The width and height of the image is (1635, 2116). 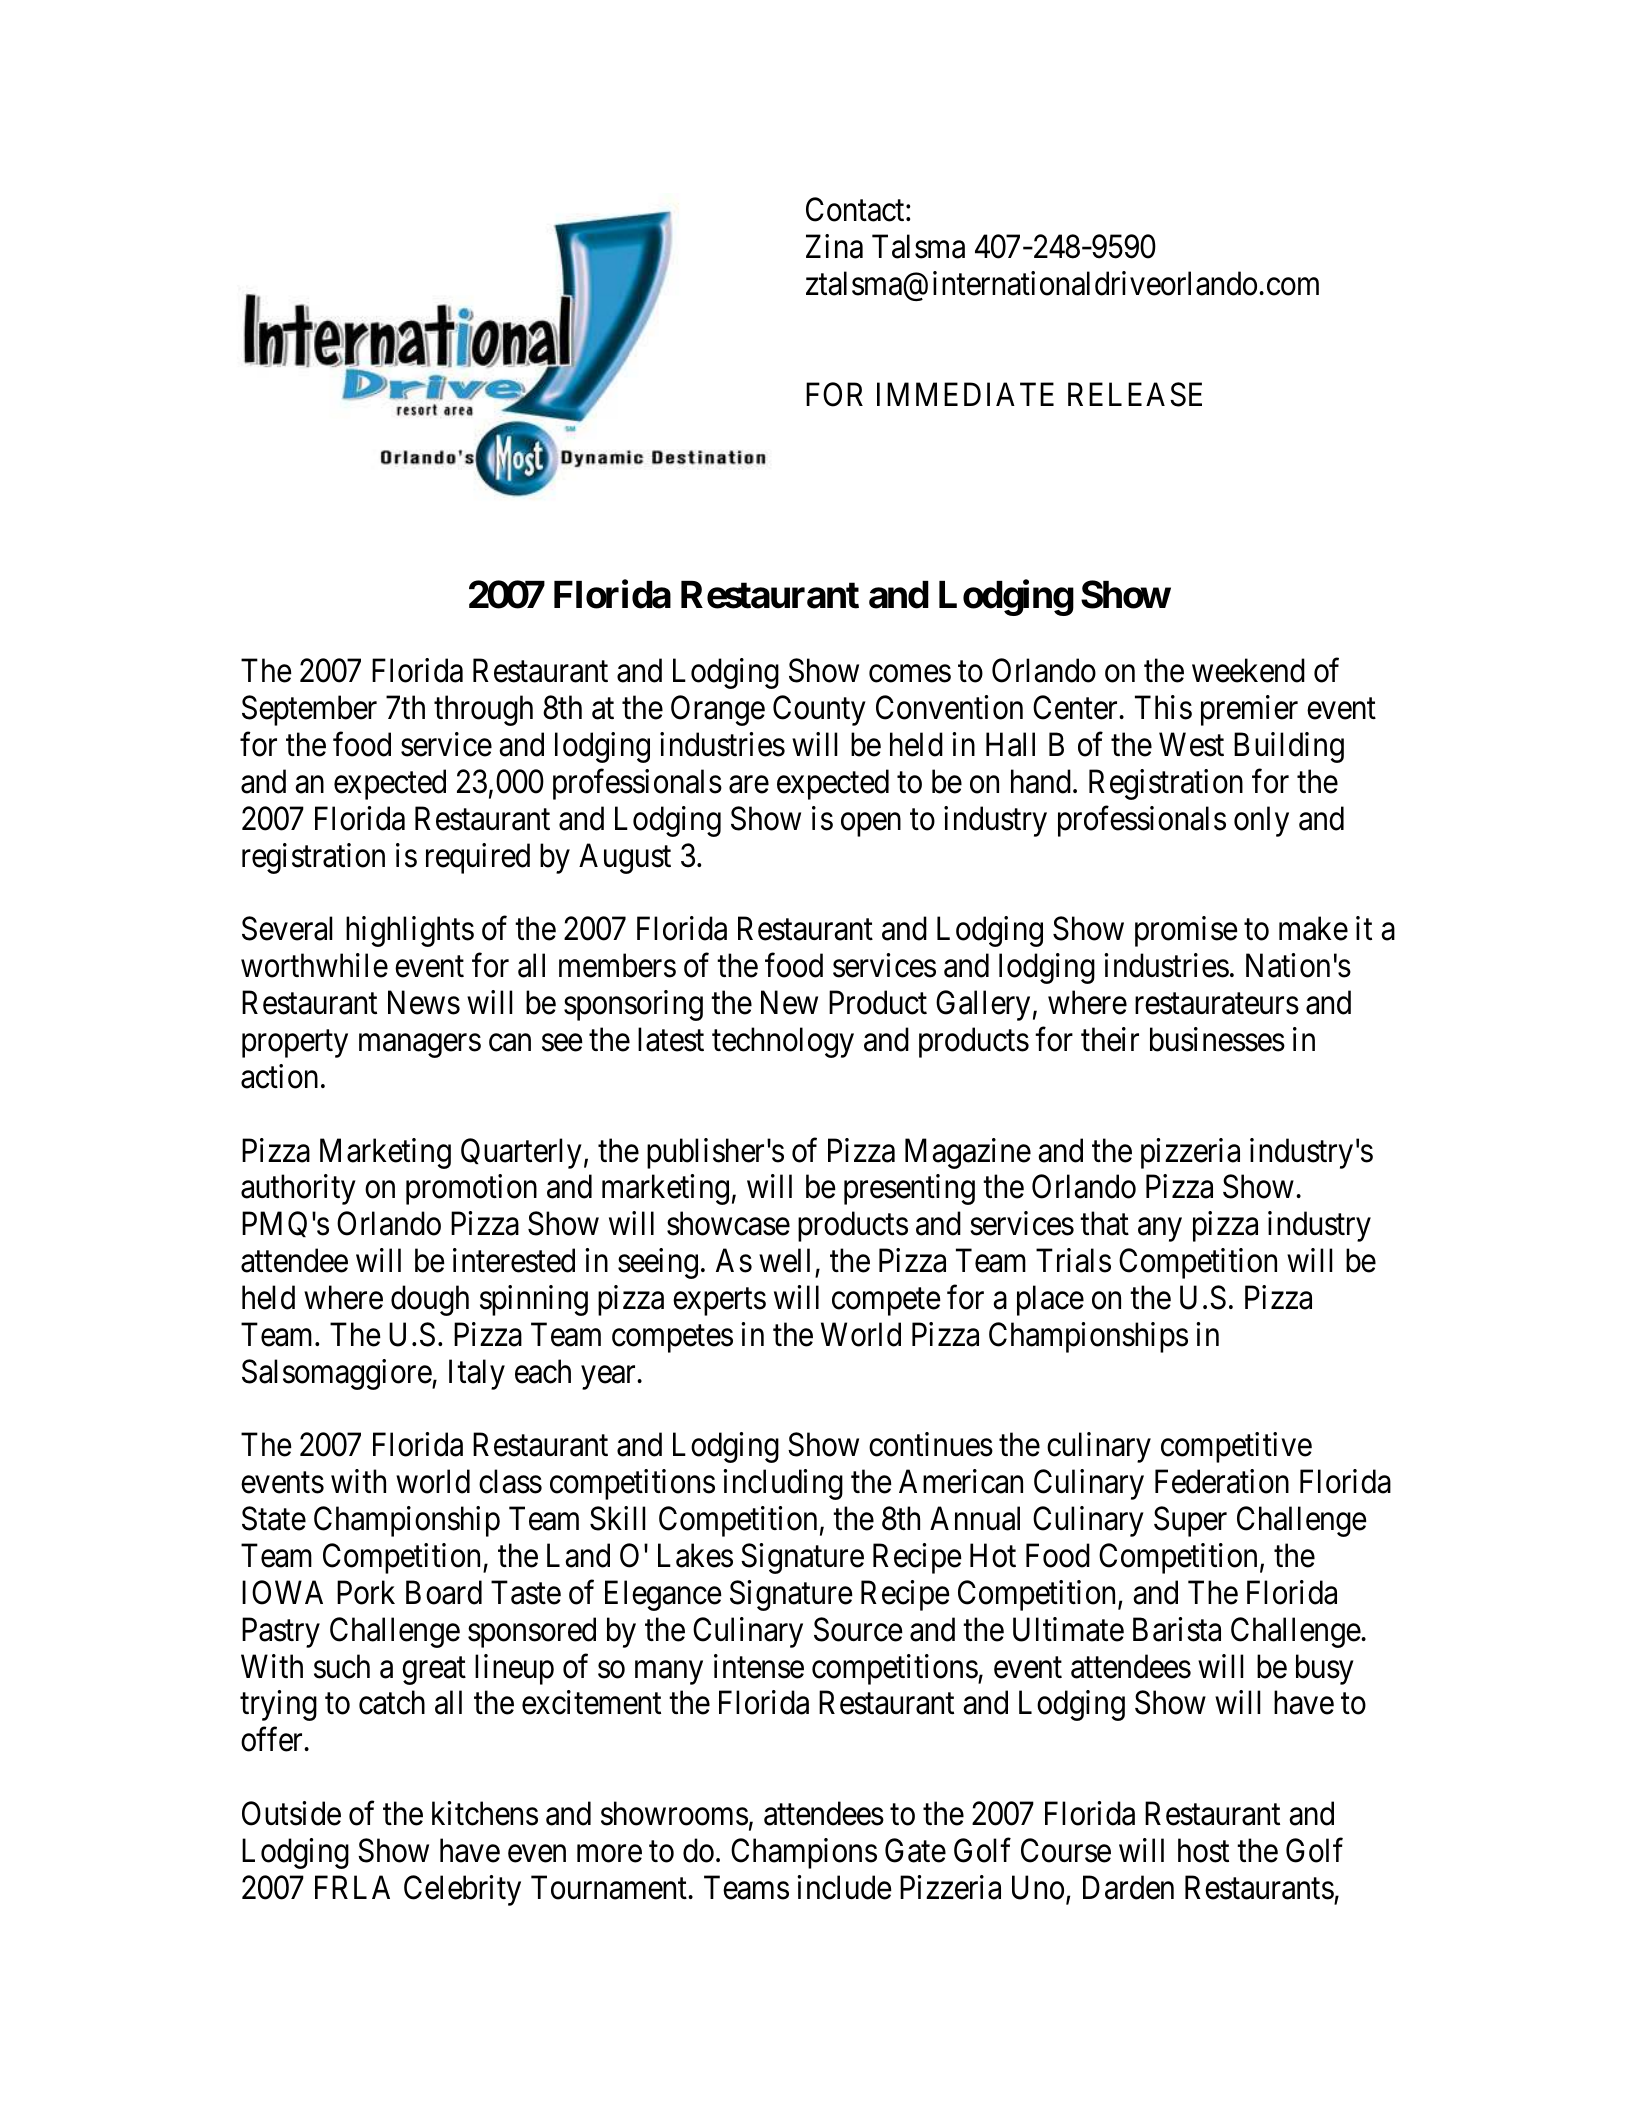 I want to click on include, so click(x=844, y=1887).
